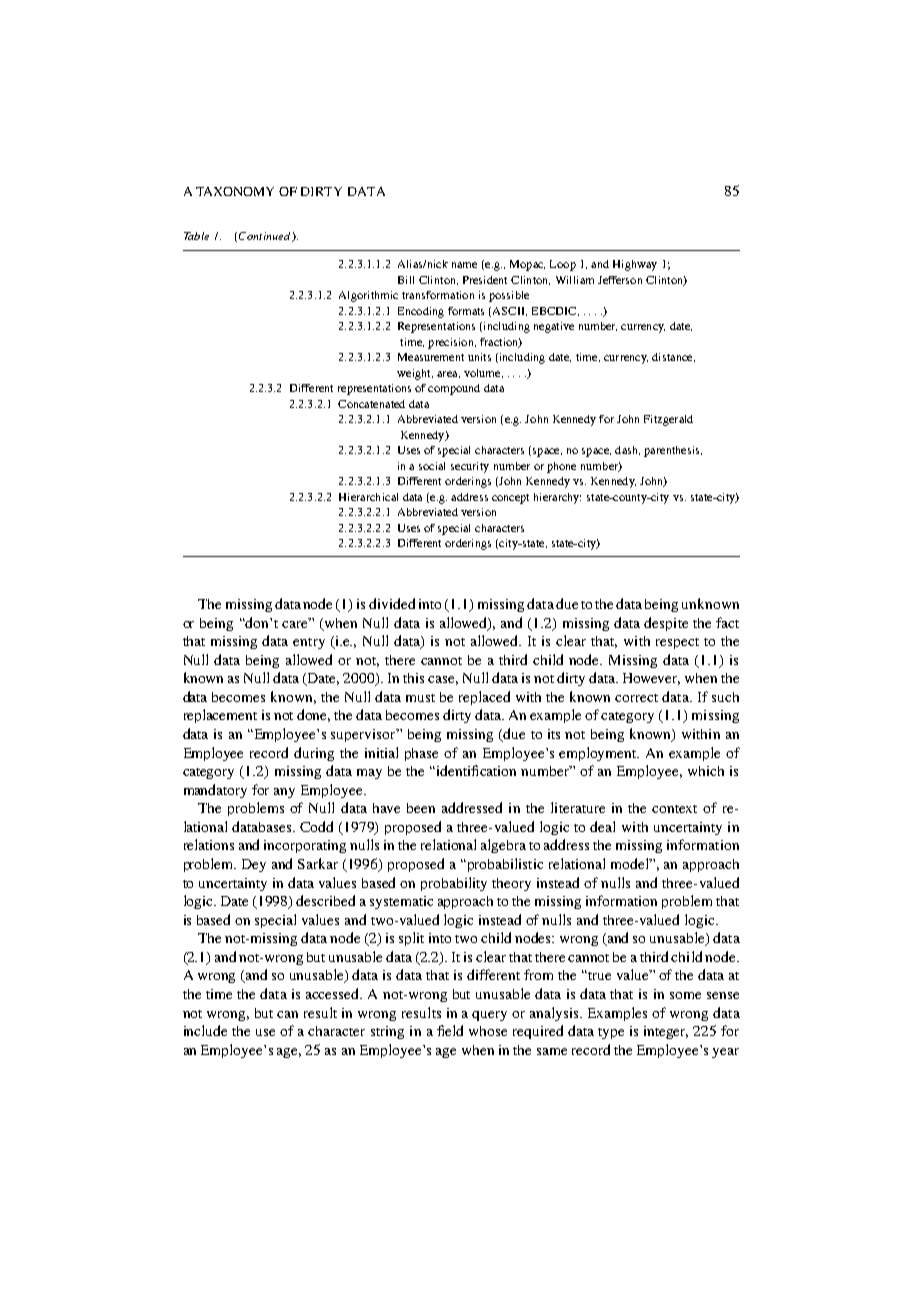  I want to click on name, so click(464, 265).
